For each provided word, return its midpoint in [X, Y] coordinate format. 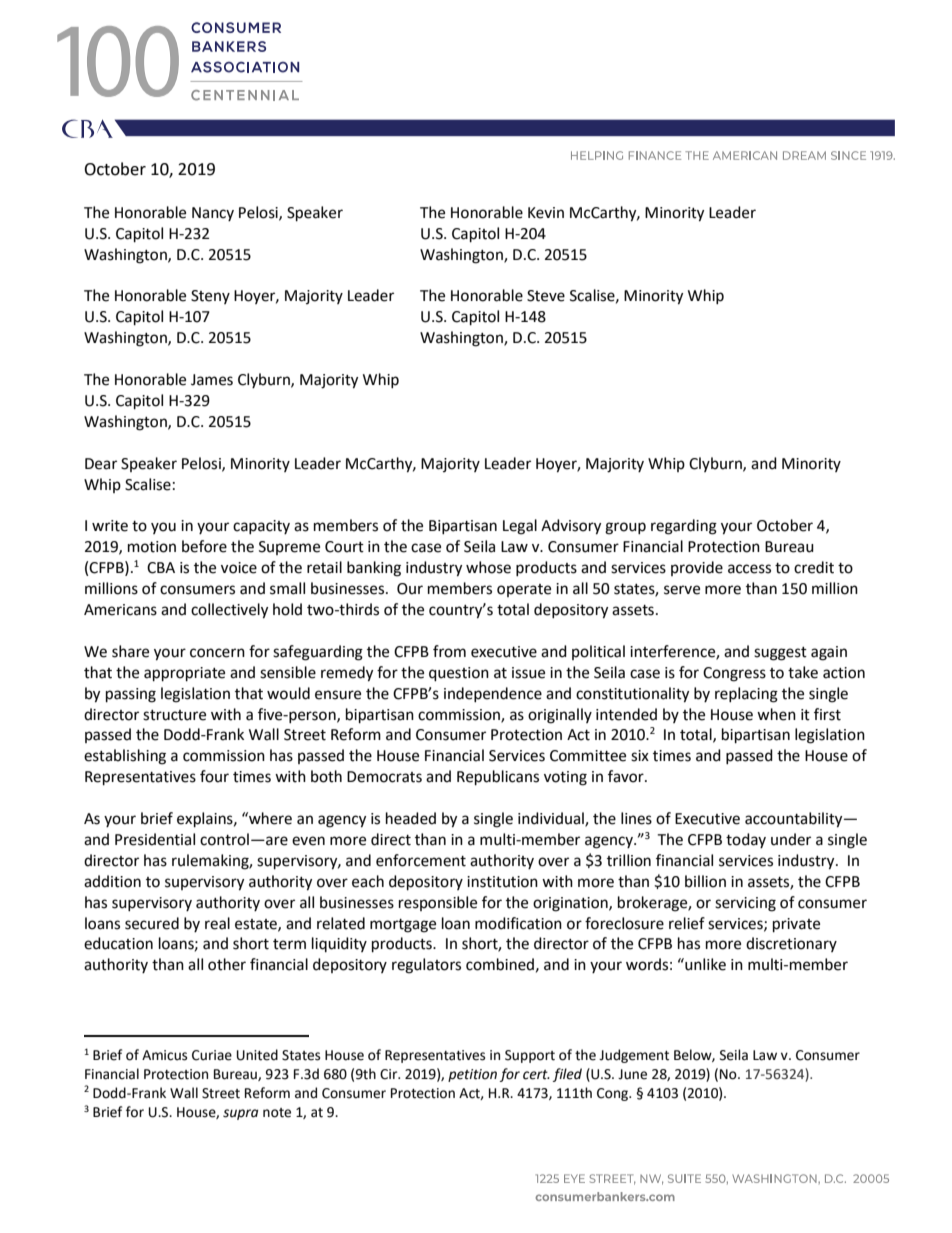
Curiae [212, 1055]
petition [472, 1075]
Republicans [498, 778]
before [204, 546]
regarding [684, 527]
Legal [520, 527]
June [632, 1074]
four [214, 776]
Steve [546, 296]
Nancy [213, 214]
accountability [795, 820]
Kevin [546, 213]
